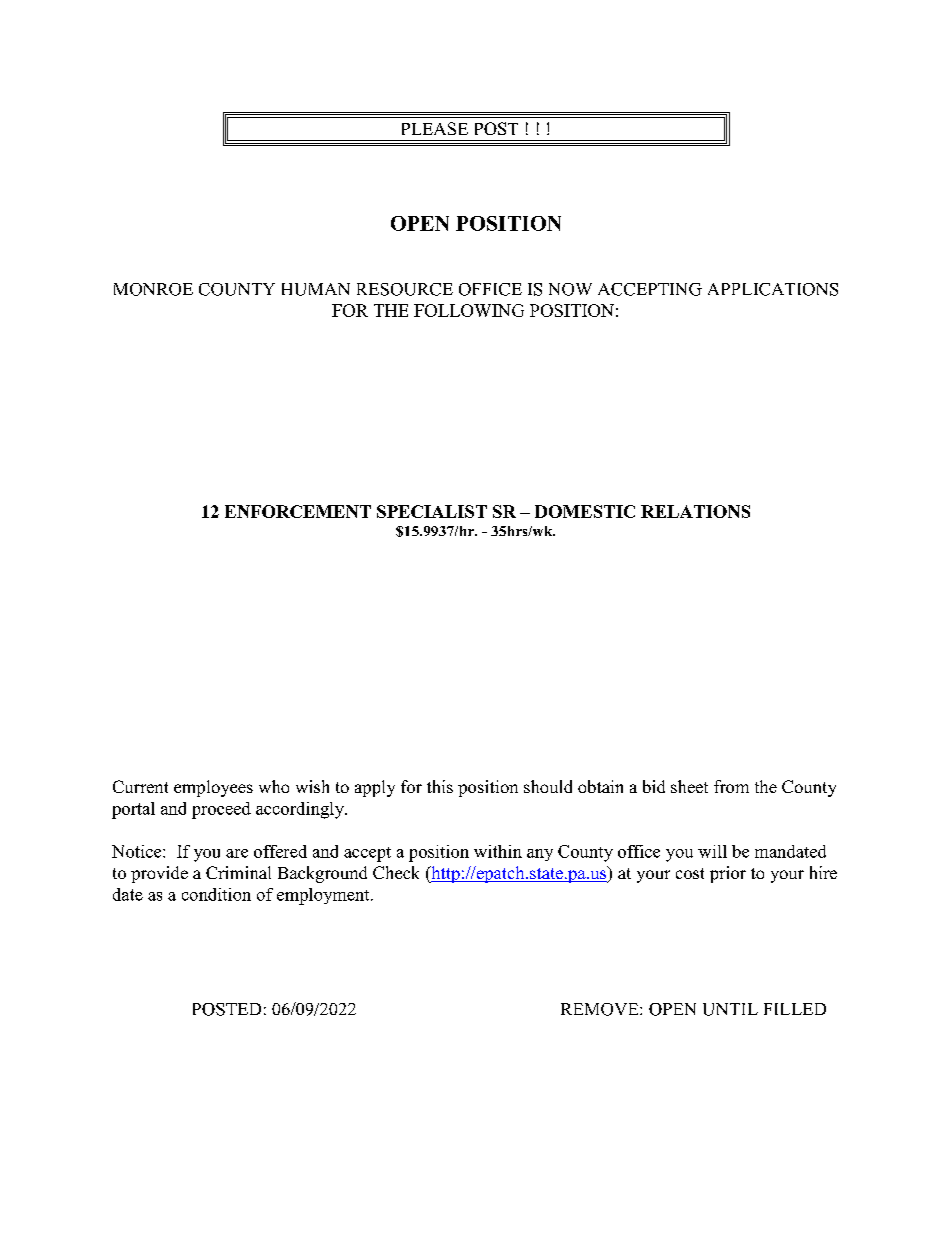 Image resolution: width=952 pixels, height=1233 pixels. What do you see at coordinates (712, 851) in the screenshot?
I see `will` at bounding box center [712, 851].
